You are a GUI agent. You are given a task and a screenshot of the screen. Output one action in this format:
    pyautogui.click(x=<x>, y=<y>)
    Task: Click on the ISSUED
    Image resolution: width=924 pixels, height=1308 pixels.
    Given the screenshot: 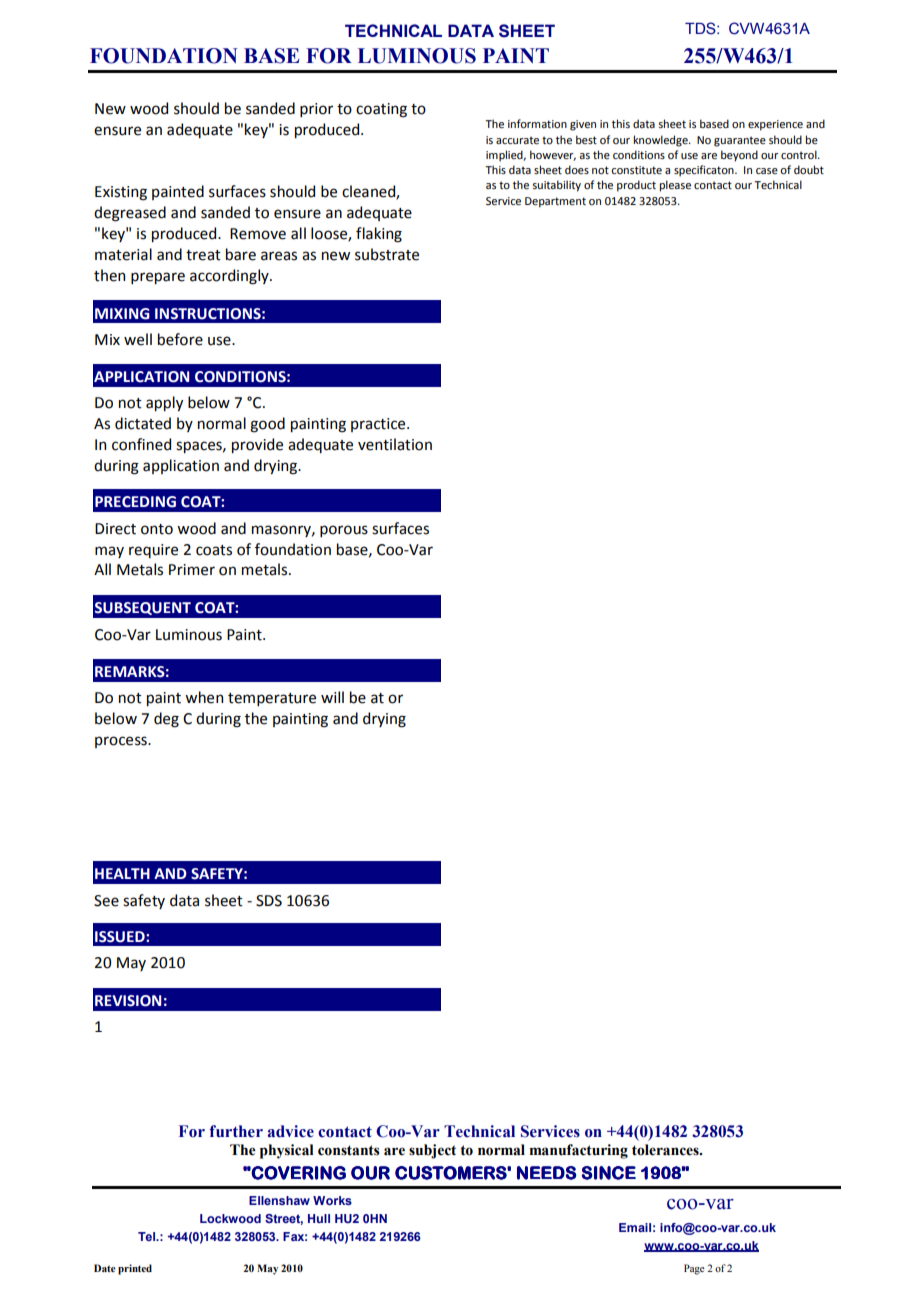 What is the action you would take?
    pyautogui.click(x=121, y=937)
